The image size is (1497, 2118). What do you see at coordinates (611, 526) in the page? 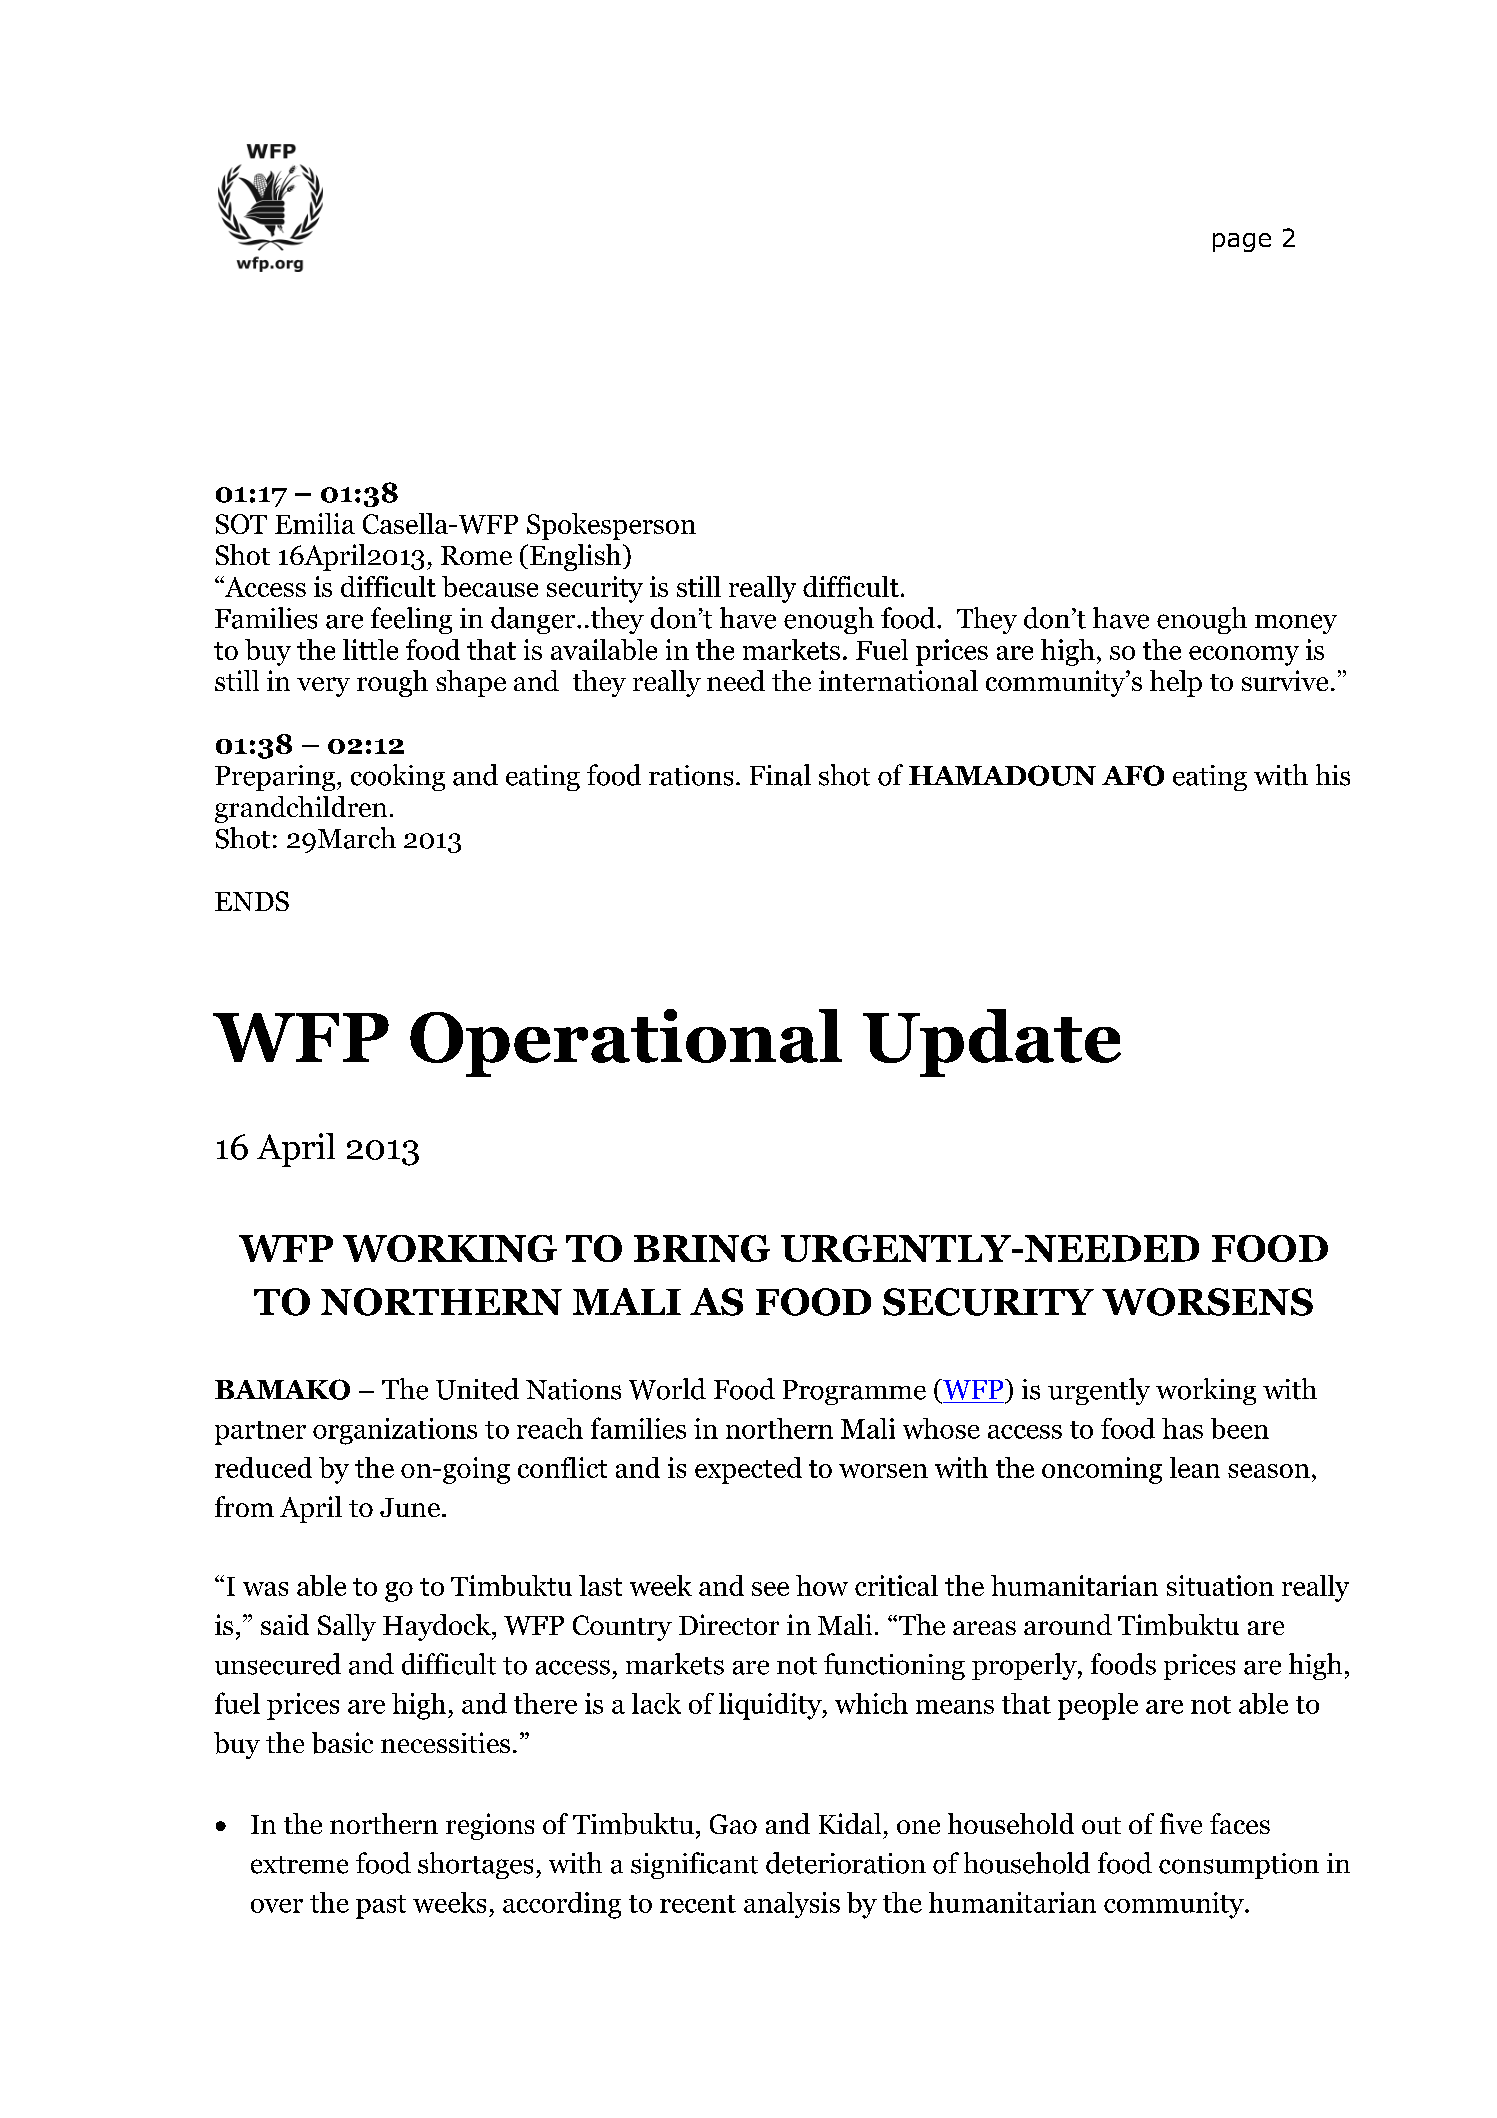
I see `Spokesperson` at bounding box center [611, 526].
